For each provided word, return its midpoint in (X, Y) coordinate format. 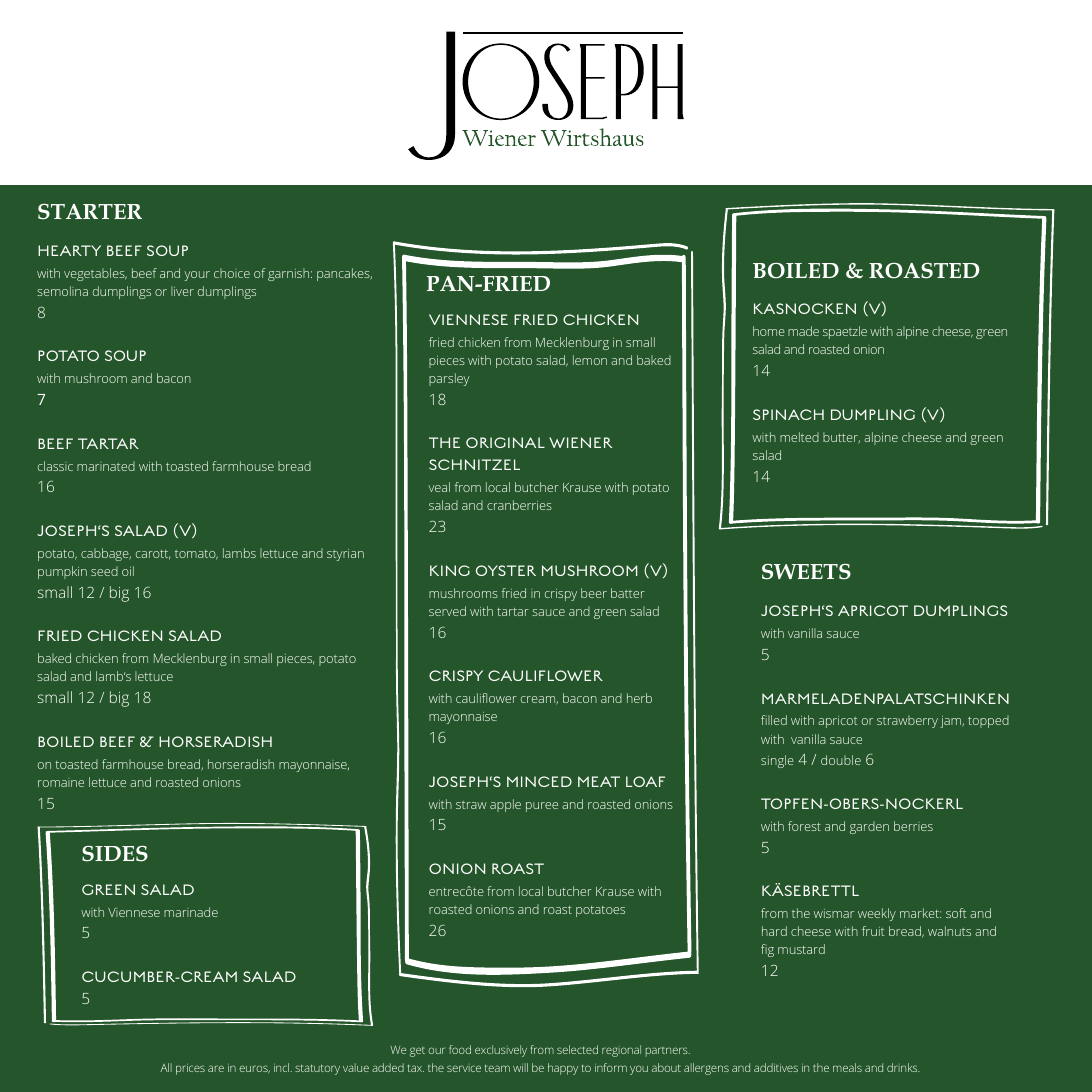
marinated (106, 466)
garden (869, 827)
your (197, 276)
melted (799, 437)
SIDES (115, 854)
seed (104, 571)
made (803, 331)
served (447, 611)
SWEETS (806, 572)
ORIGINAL (505, 442)
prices (190, 1069)
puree (542, 807)
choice (232, 273)
